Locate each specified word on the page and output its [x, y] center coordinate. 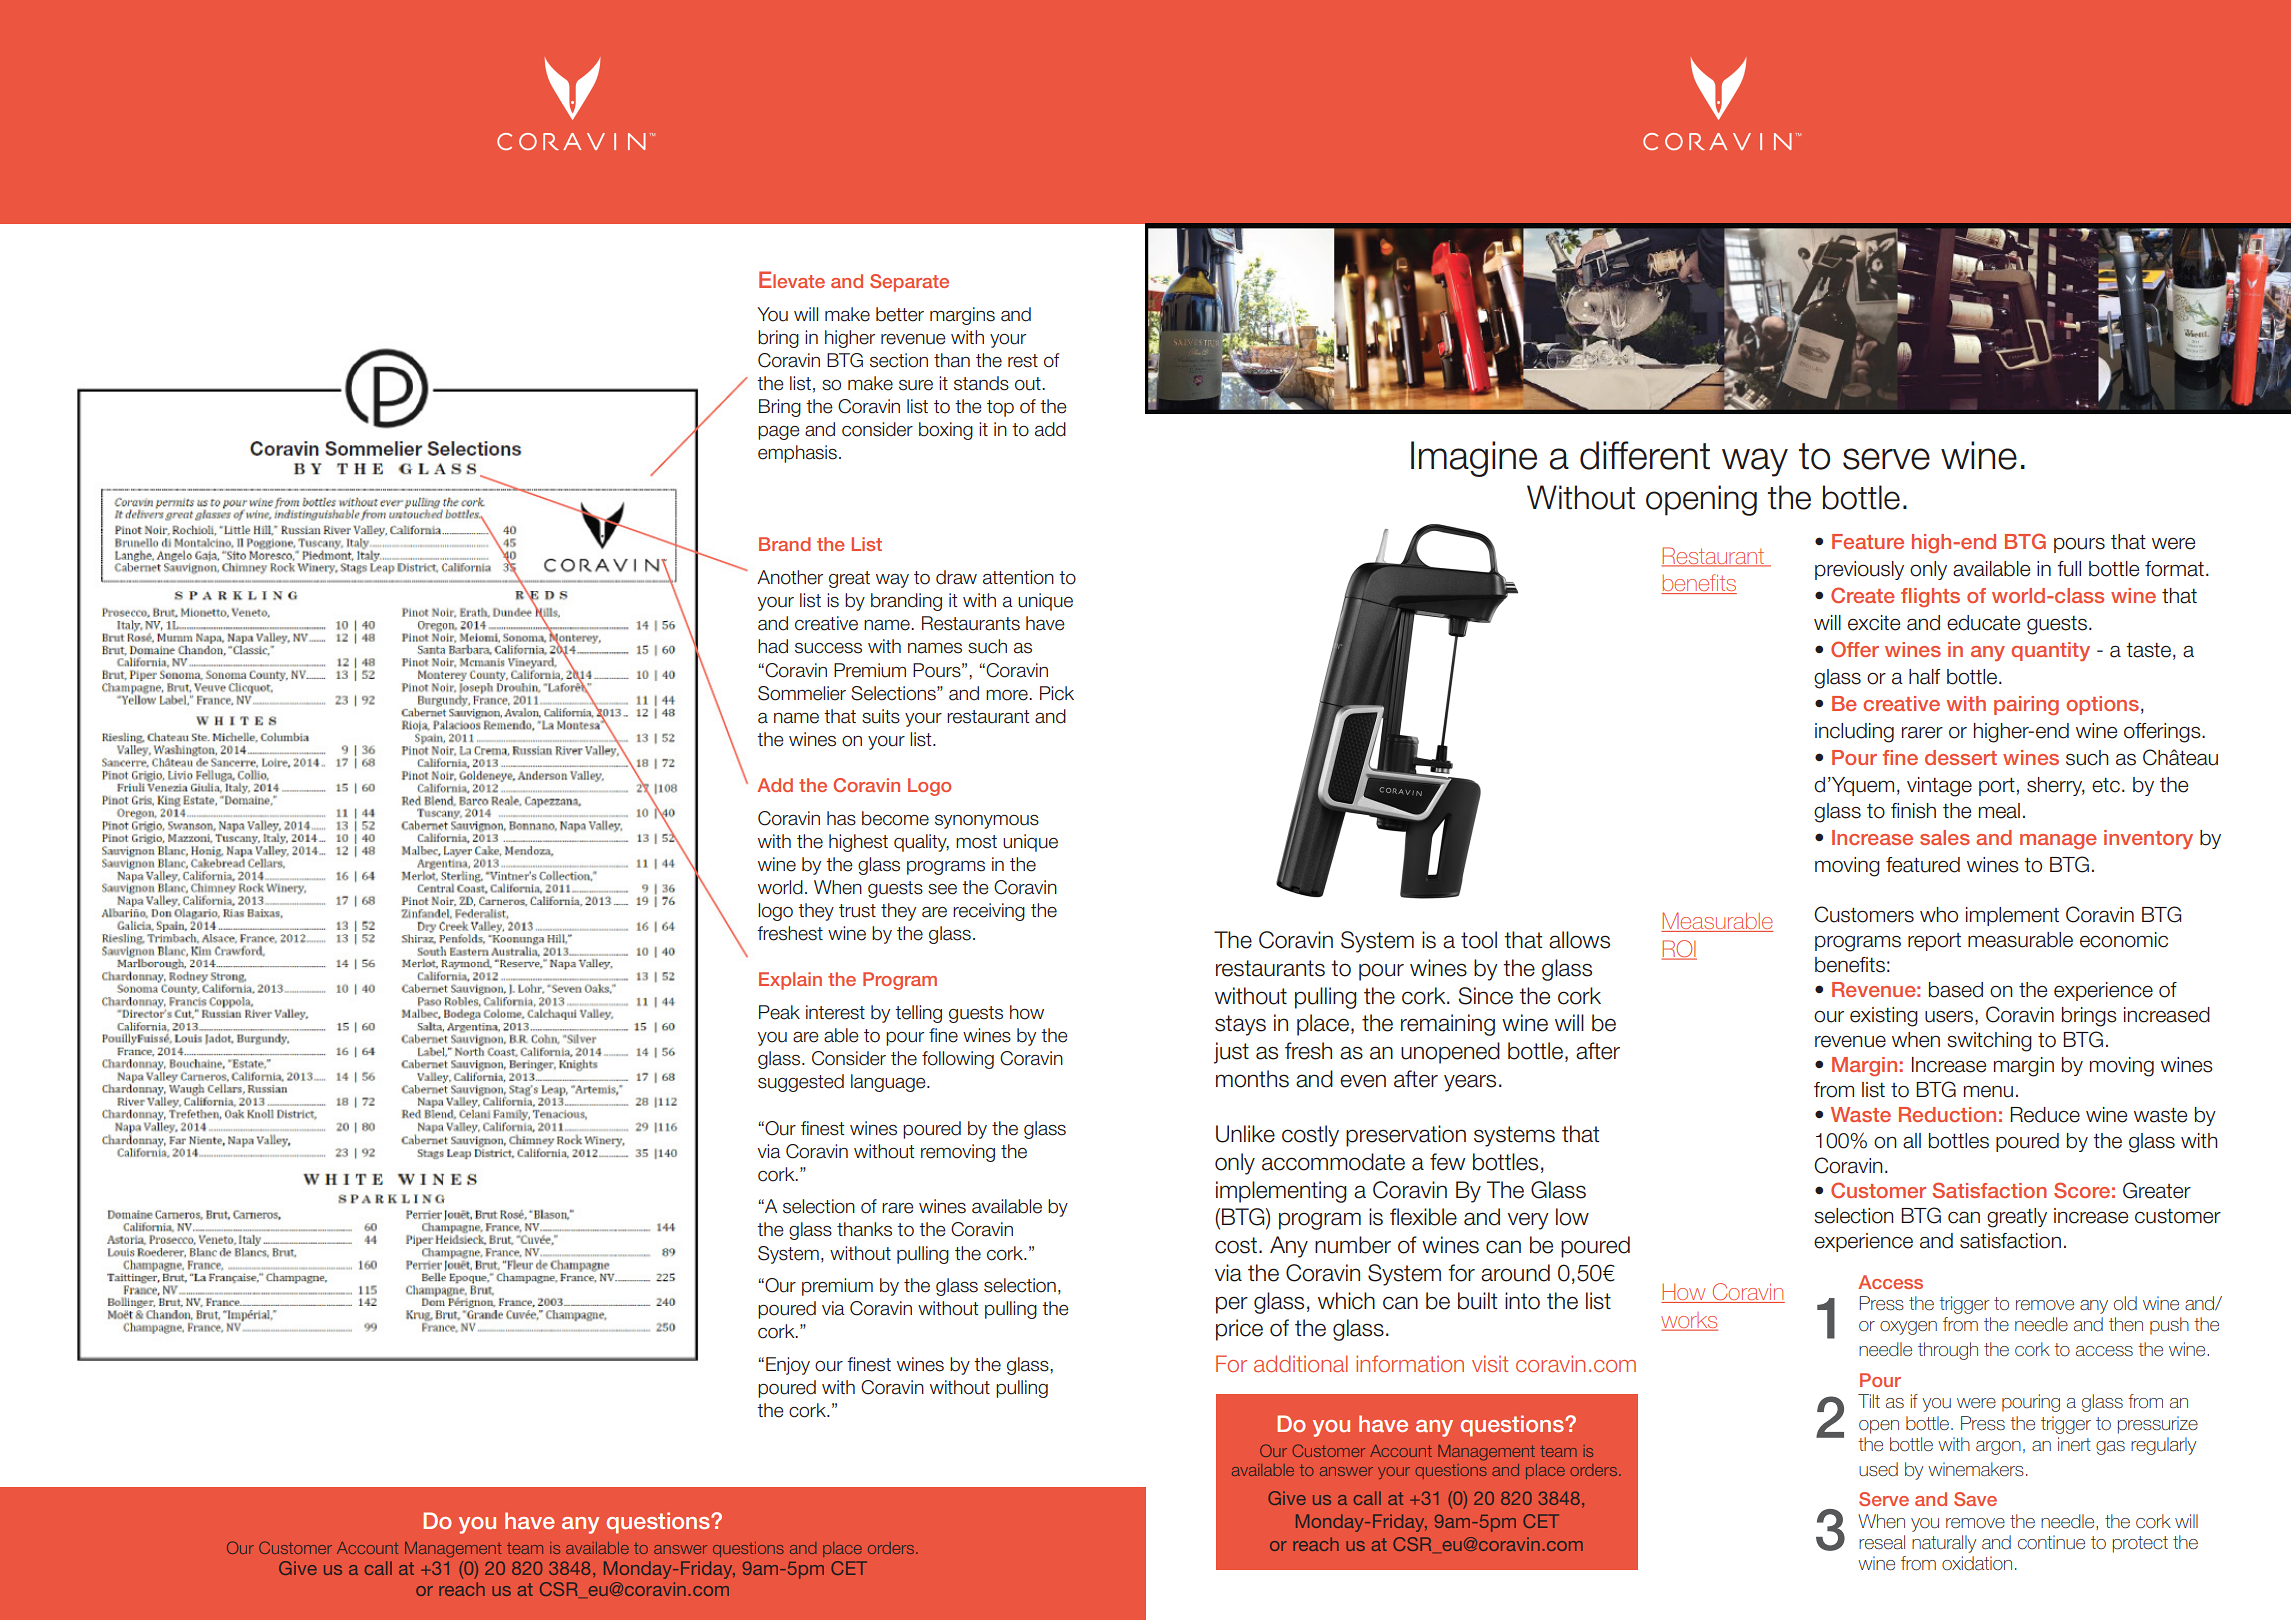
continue [2051, 1542]
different [1645, 455]
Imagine [1474, 459]
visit [1490, 1363]
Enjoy [788, 1366]
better [900, 314]
